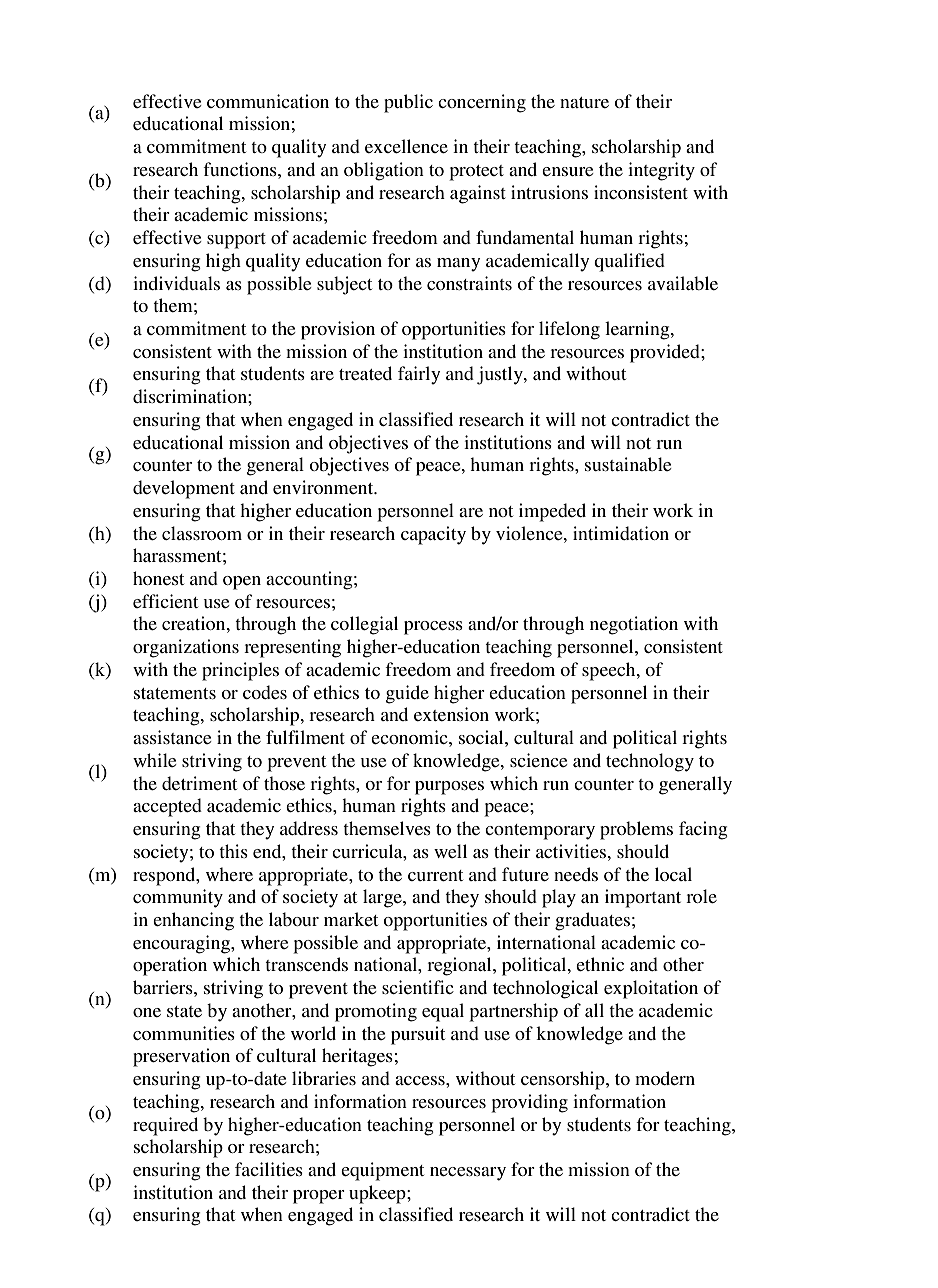  What do you see at coordinates (269, 1169) in the page?
I see `facilities` at bounding box center [269, 1169].
